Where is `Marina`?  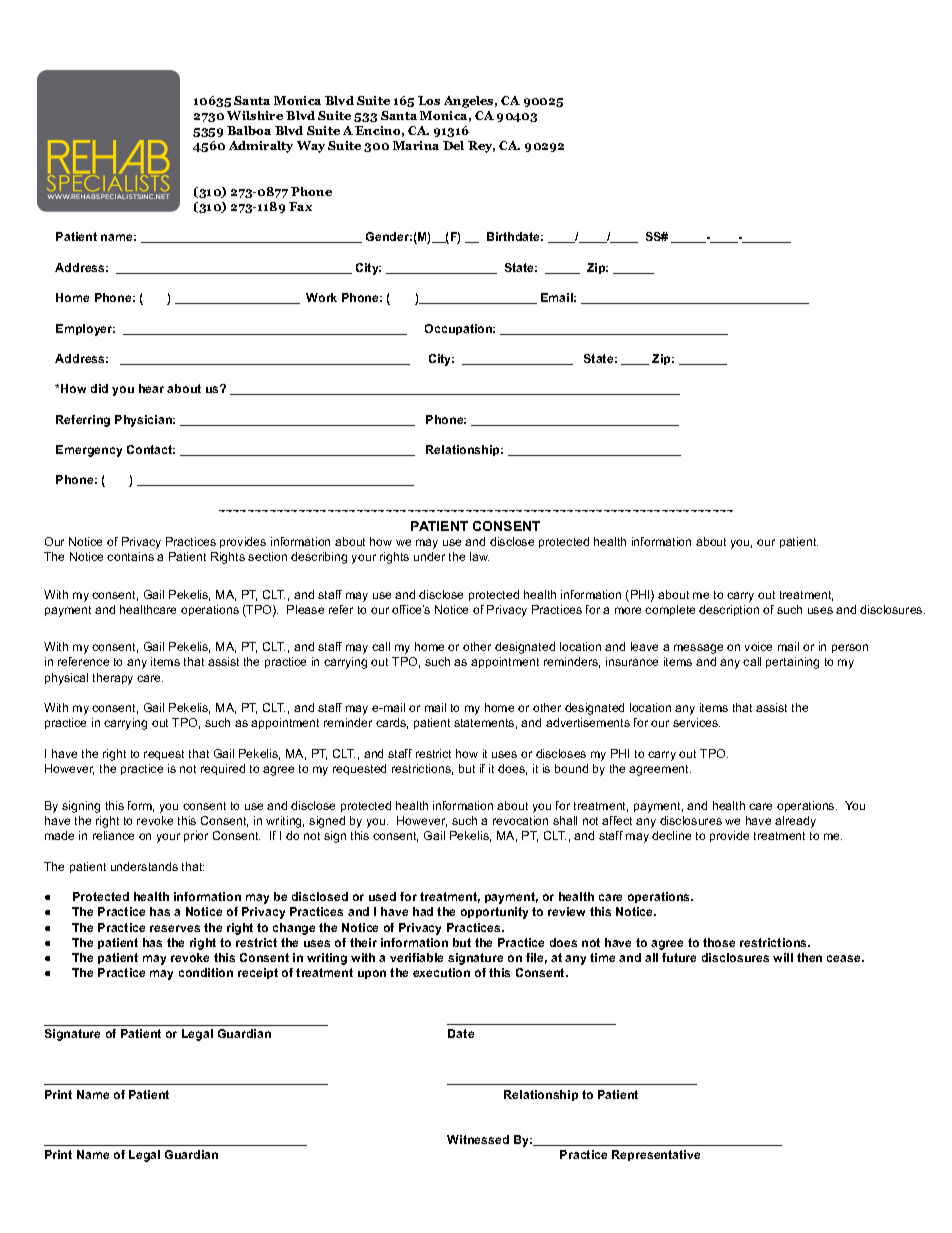
Marina is located at coordinates (416, 145).
